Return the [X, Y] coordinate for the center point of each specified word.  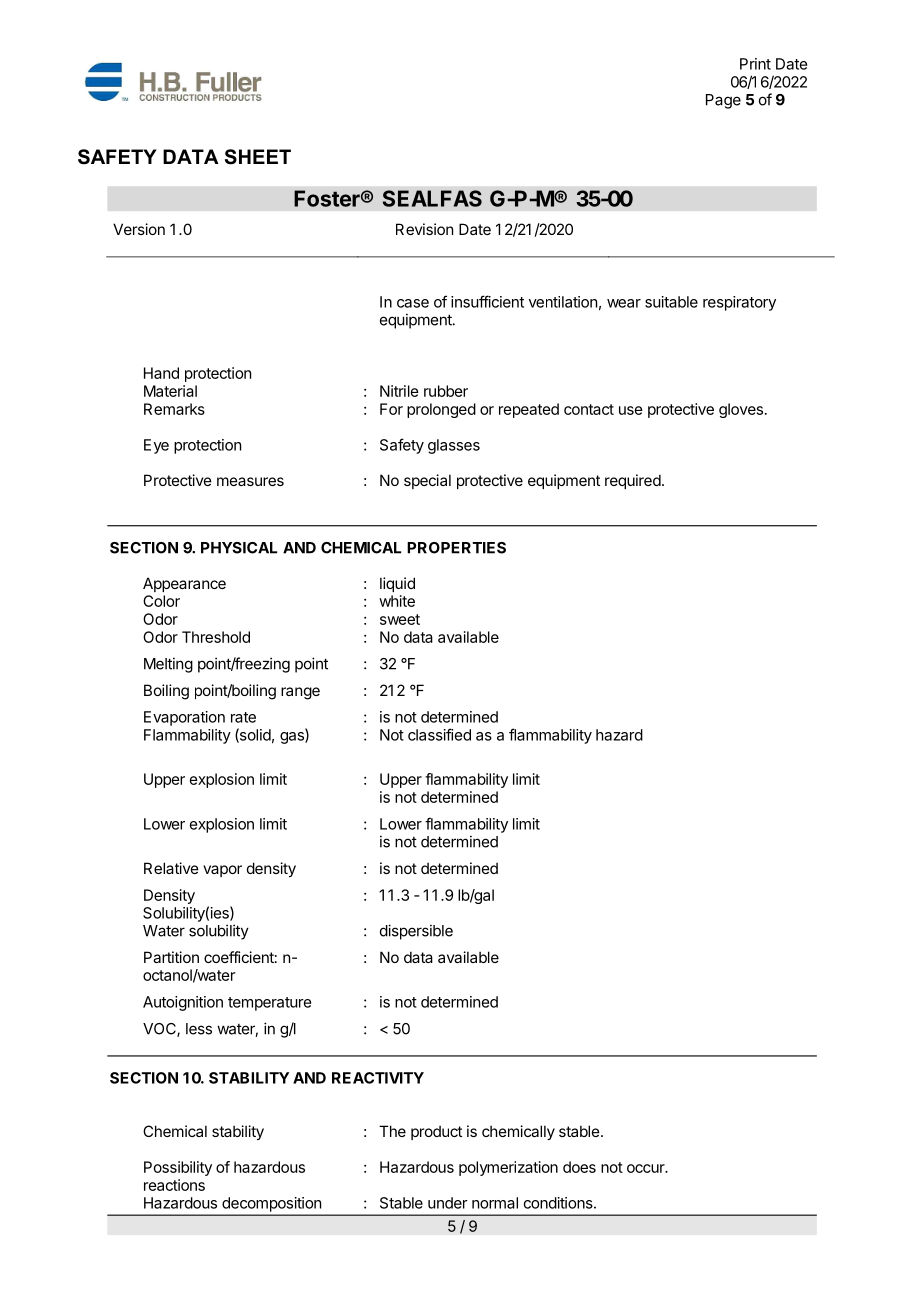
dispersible [416, 932]
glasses [454, 446]
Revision [424, 229]
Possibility [178, 1168]
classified [439, 734]
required [633, 481]
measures [250, 481]
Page [723, 101]
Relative [171, 868]
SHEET [258, 157]
